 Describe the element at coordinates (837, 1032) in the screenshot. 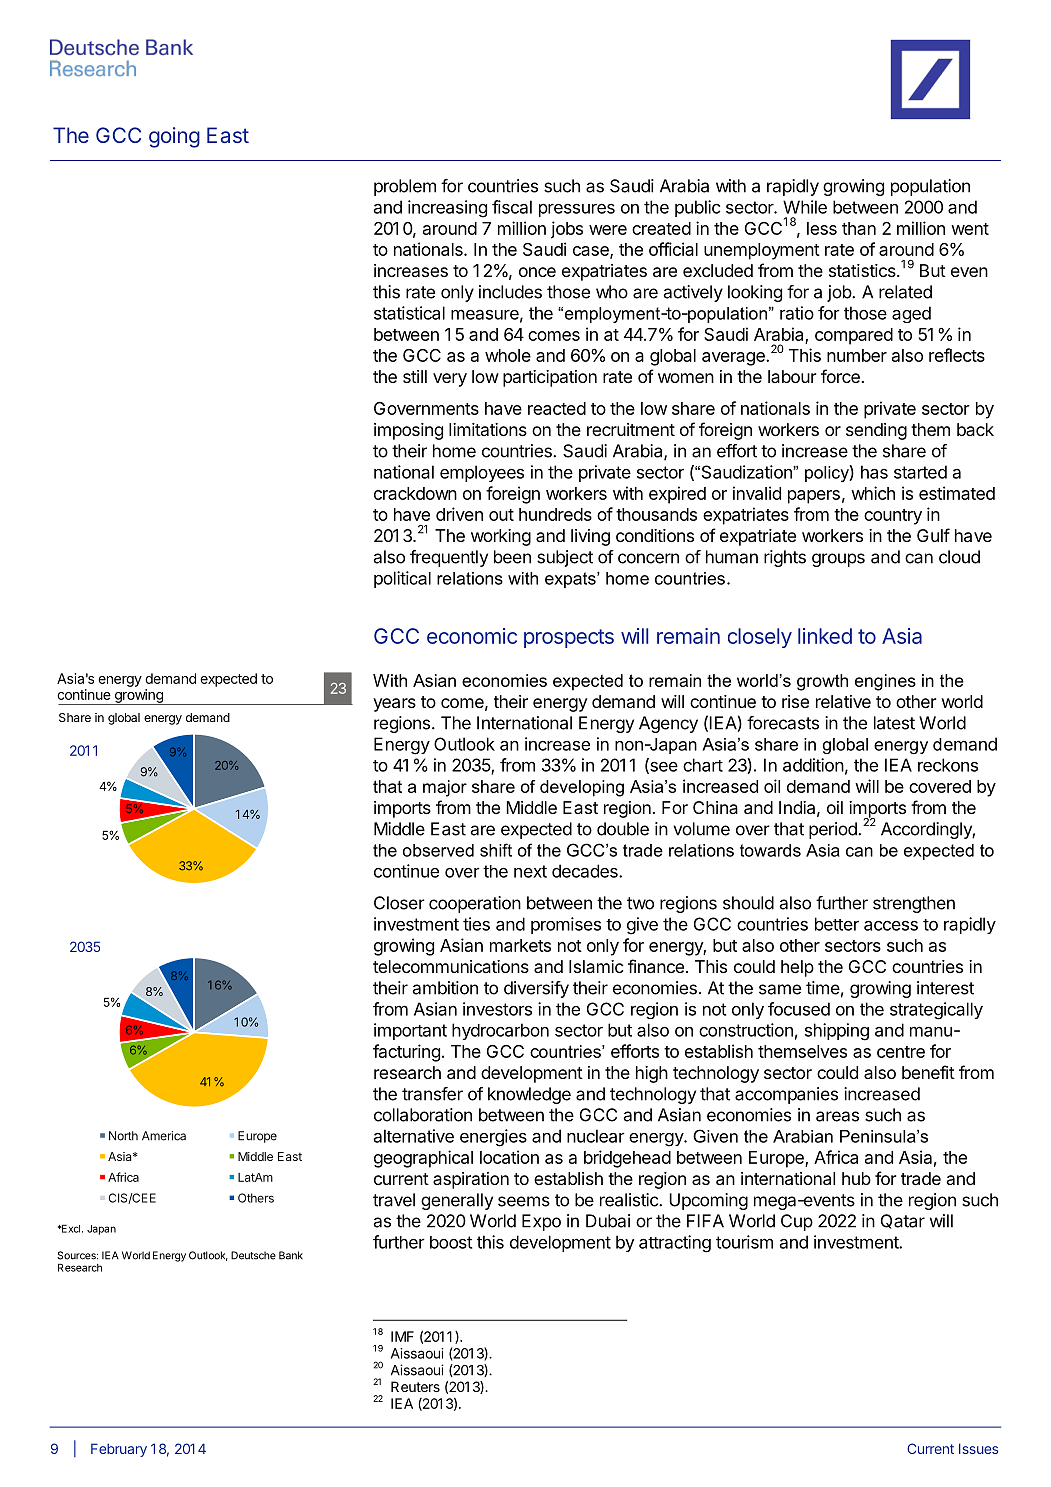

I see `shipping` at that location.
